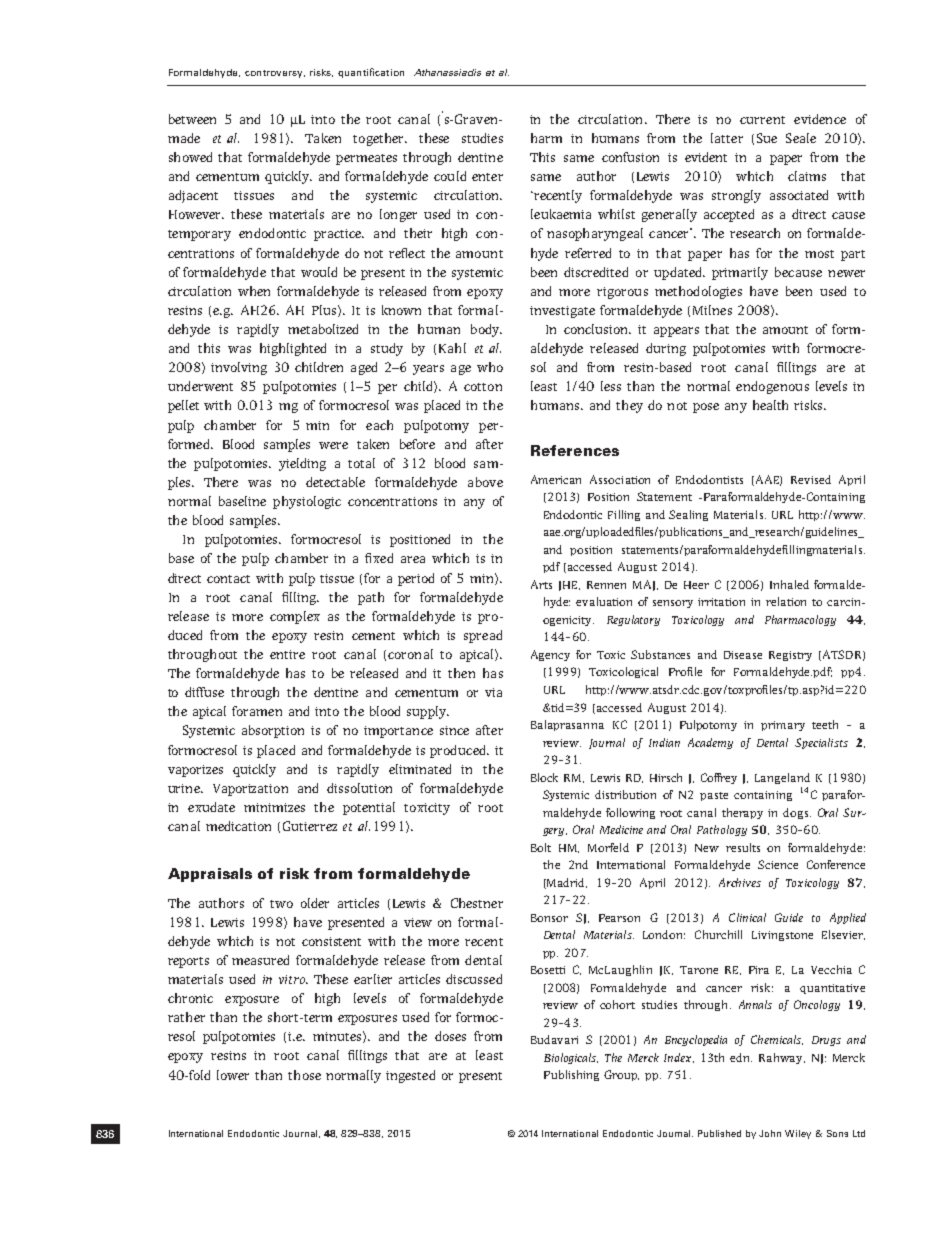 This document has height=1251, width=952. Describe the element at coordinates (562, 312) in the document. I see `investigate` at that location.
